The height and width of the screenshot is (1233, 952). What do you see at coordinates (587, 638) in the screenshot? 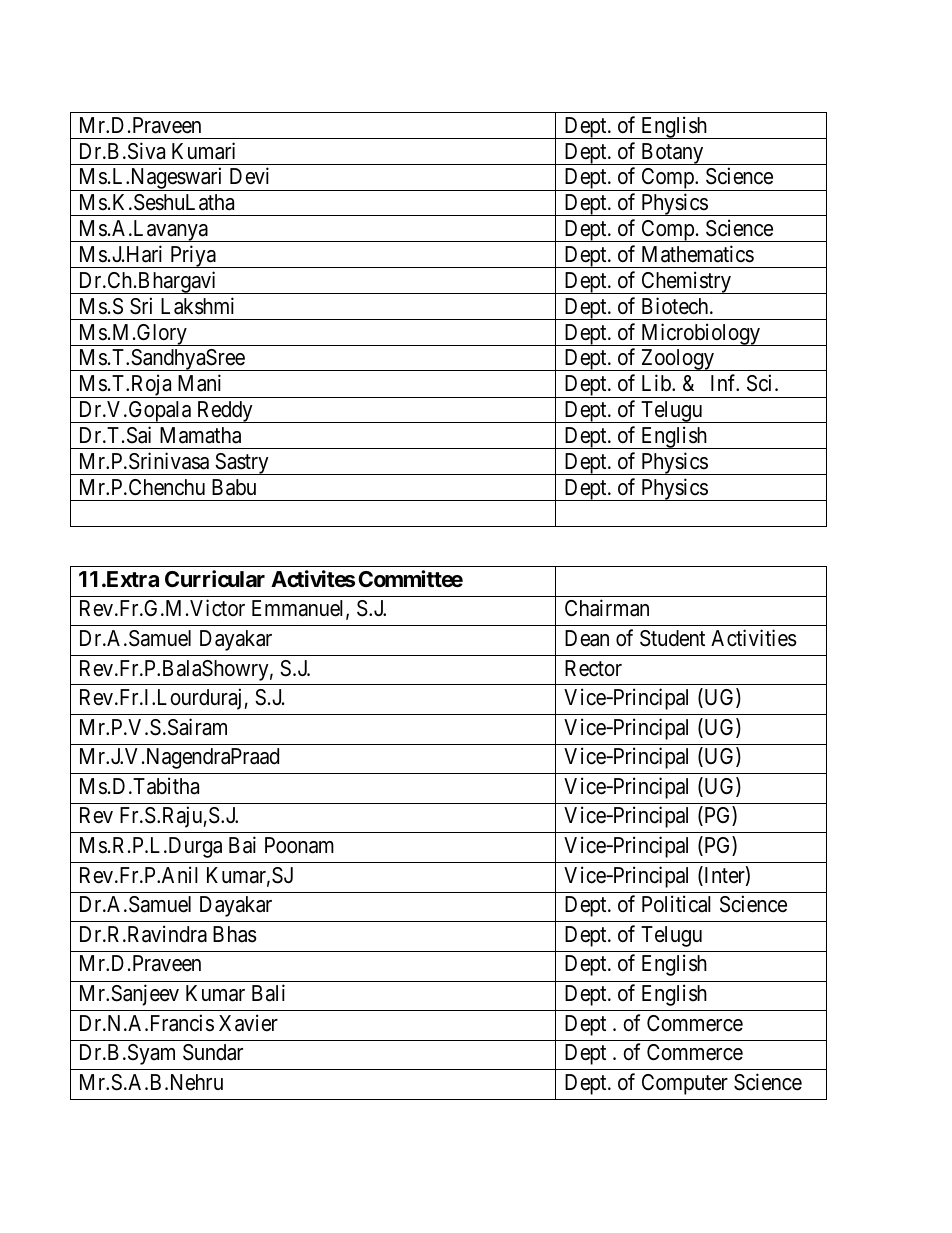
I see `Dean` at bounding box center [587, 638].
